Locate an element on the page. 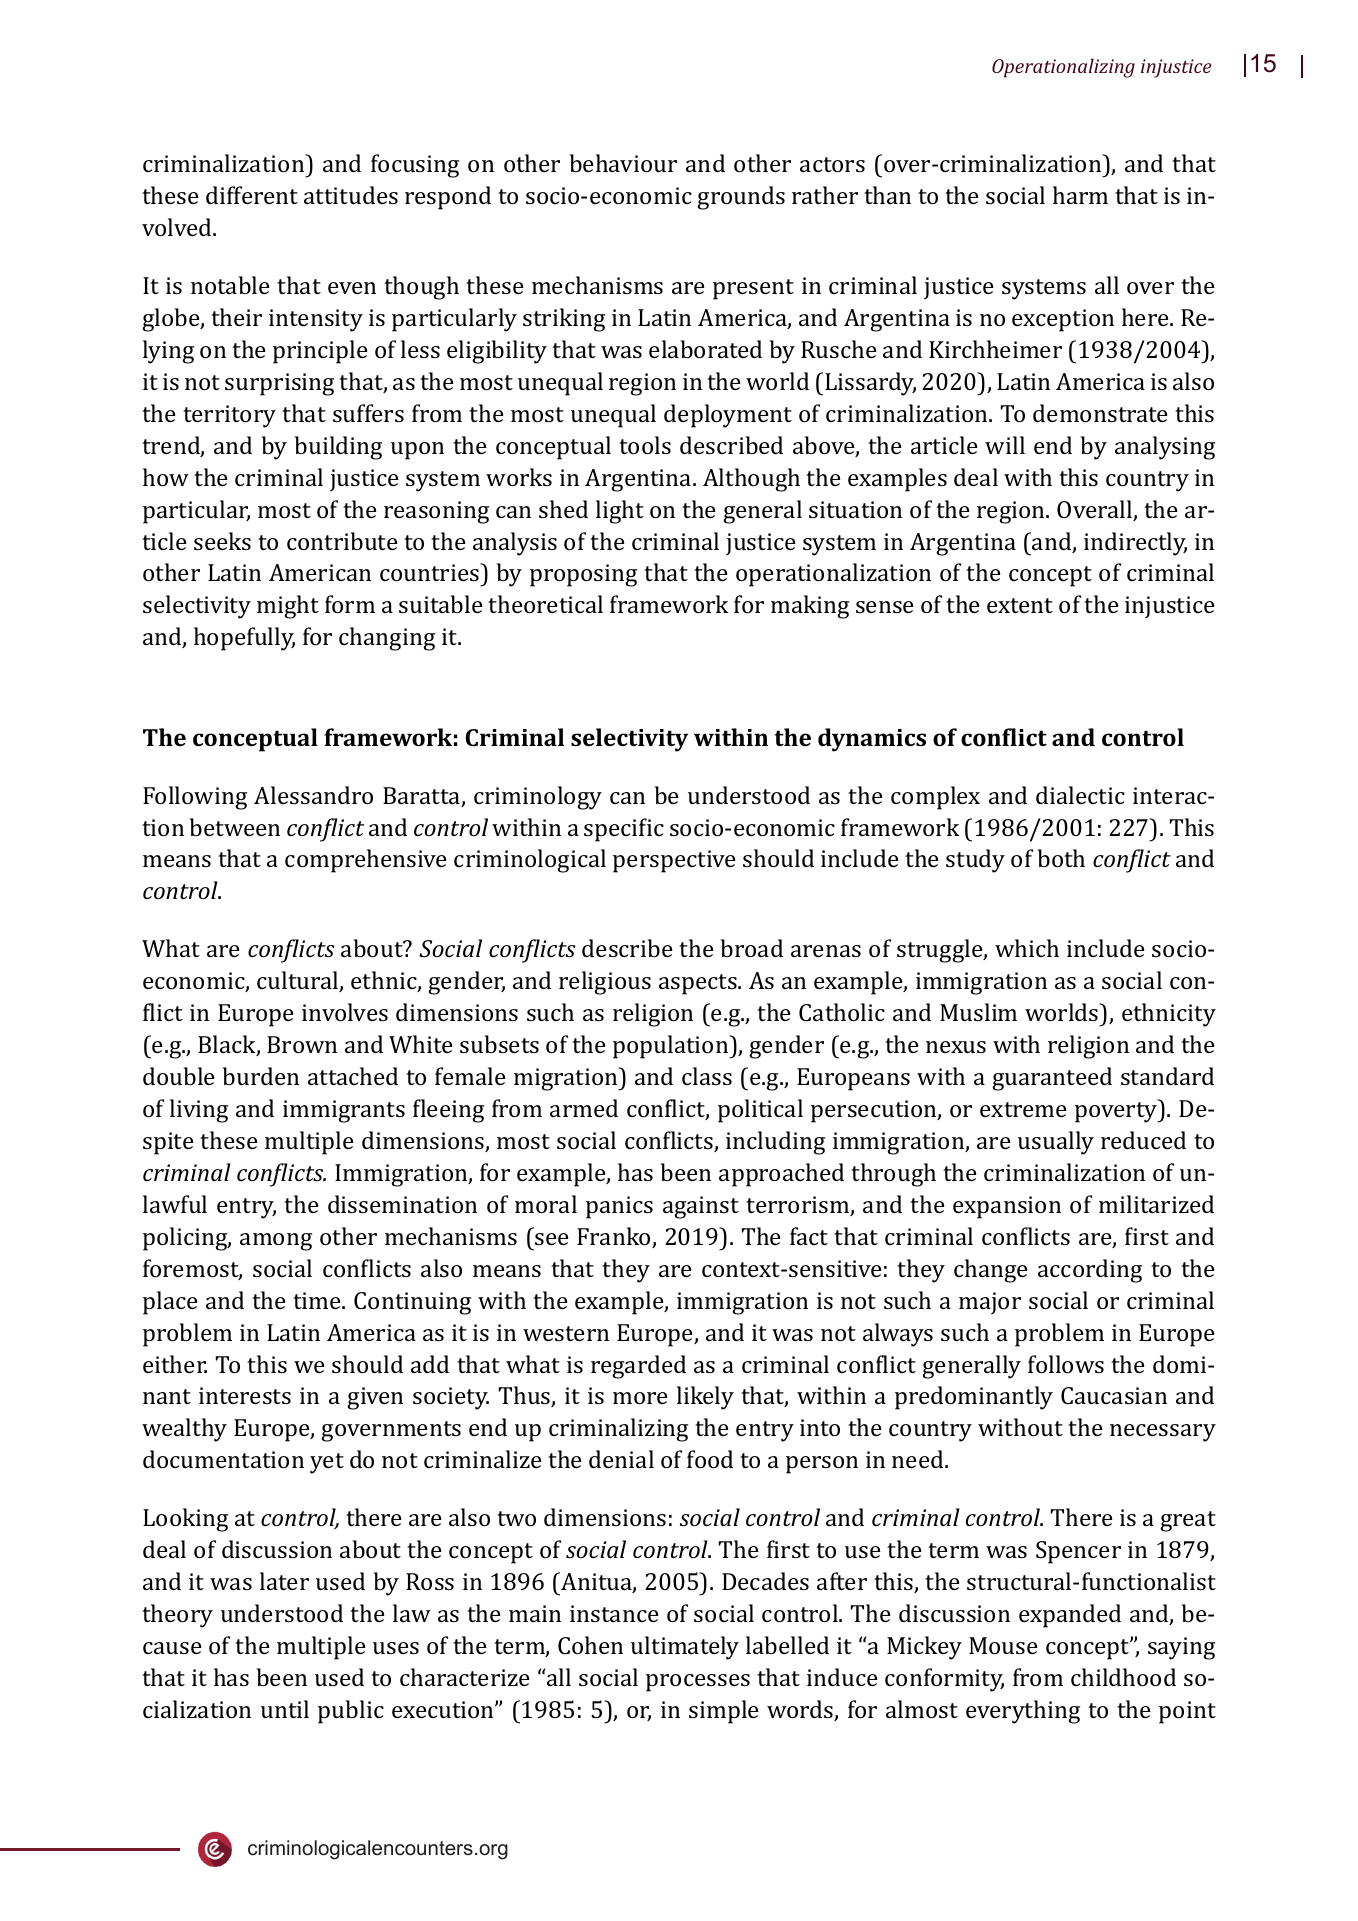  ultimately is located at coordinates (685, 1648).
